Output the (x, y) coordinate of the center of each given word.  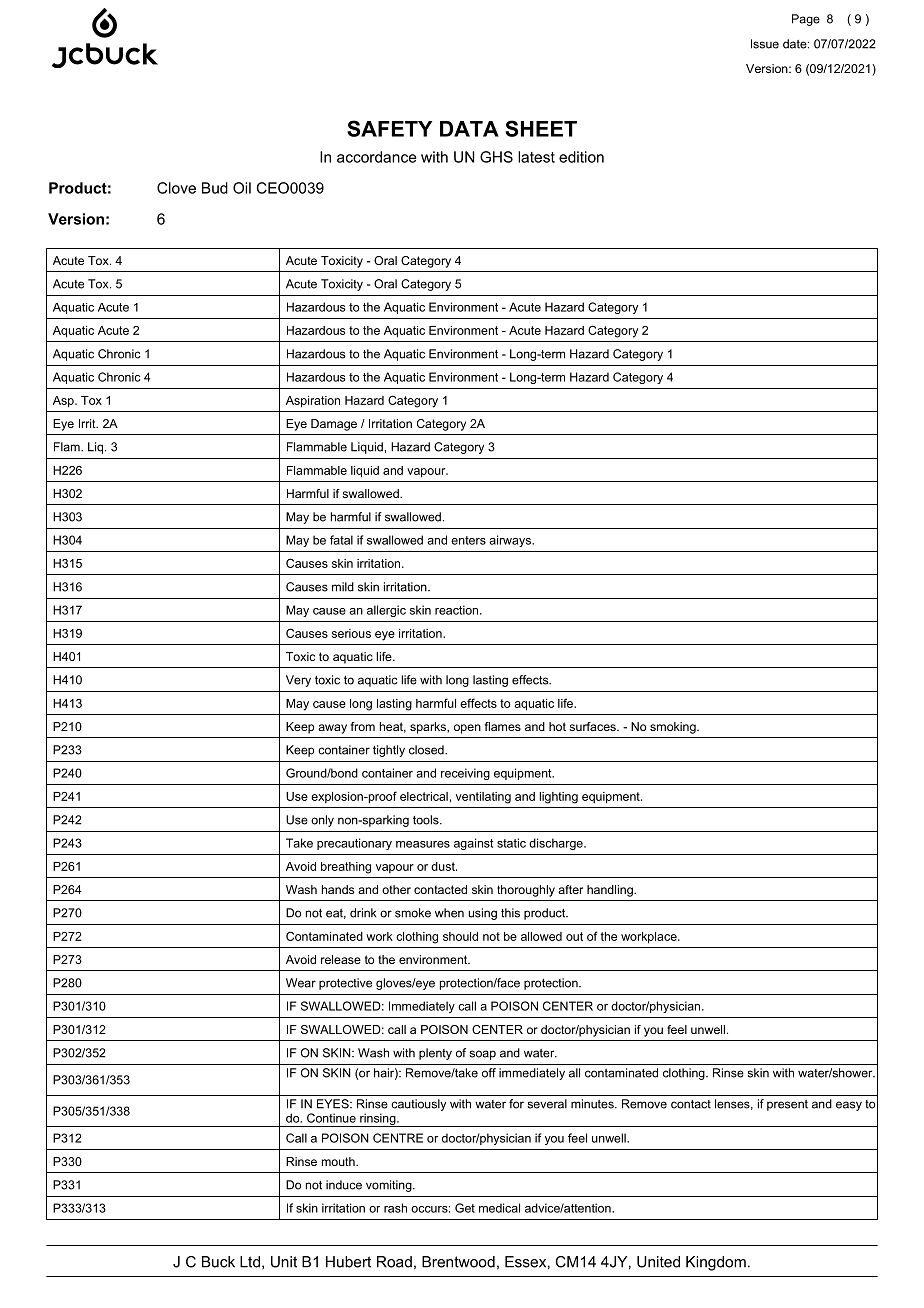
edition (581, 157)
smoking (674, 728)
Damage (334, 425)
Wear (301, 983)
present (787, 1105)
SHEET (541, 128)
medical (499, 1208)
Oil (242, 188)
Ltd (250, 1262)
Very (298, 681)
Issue (765, 44)
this (510, 913)
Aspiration (313, 402)
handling (611, 891)
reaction (458, 610)
